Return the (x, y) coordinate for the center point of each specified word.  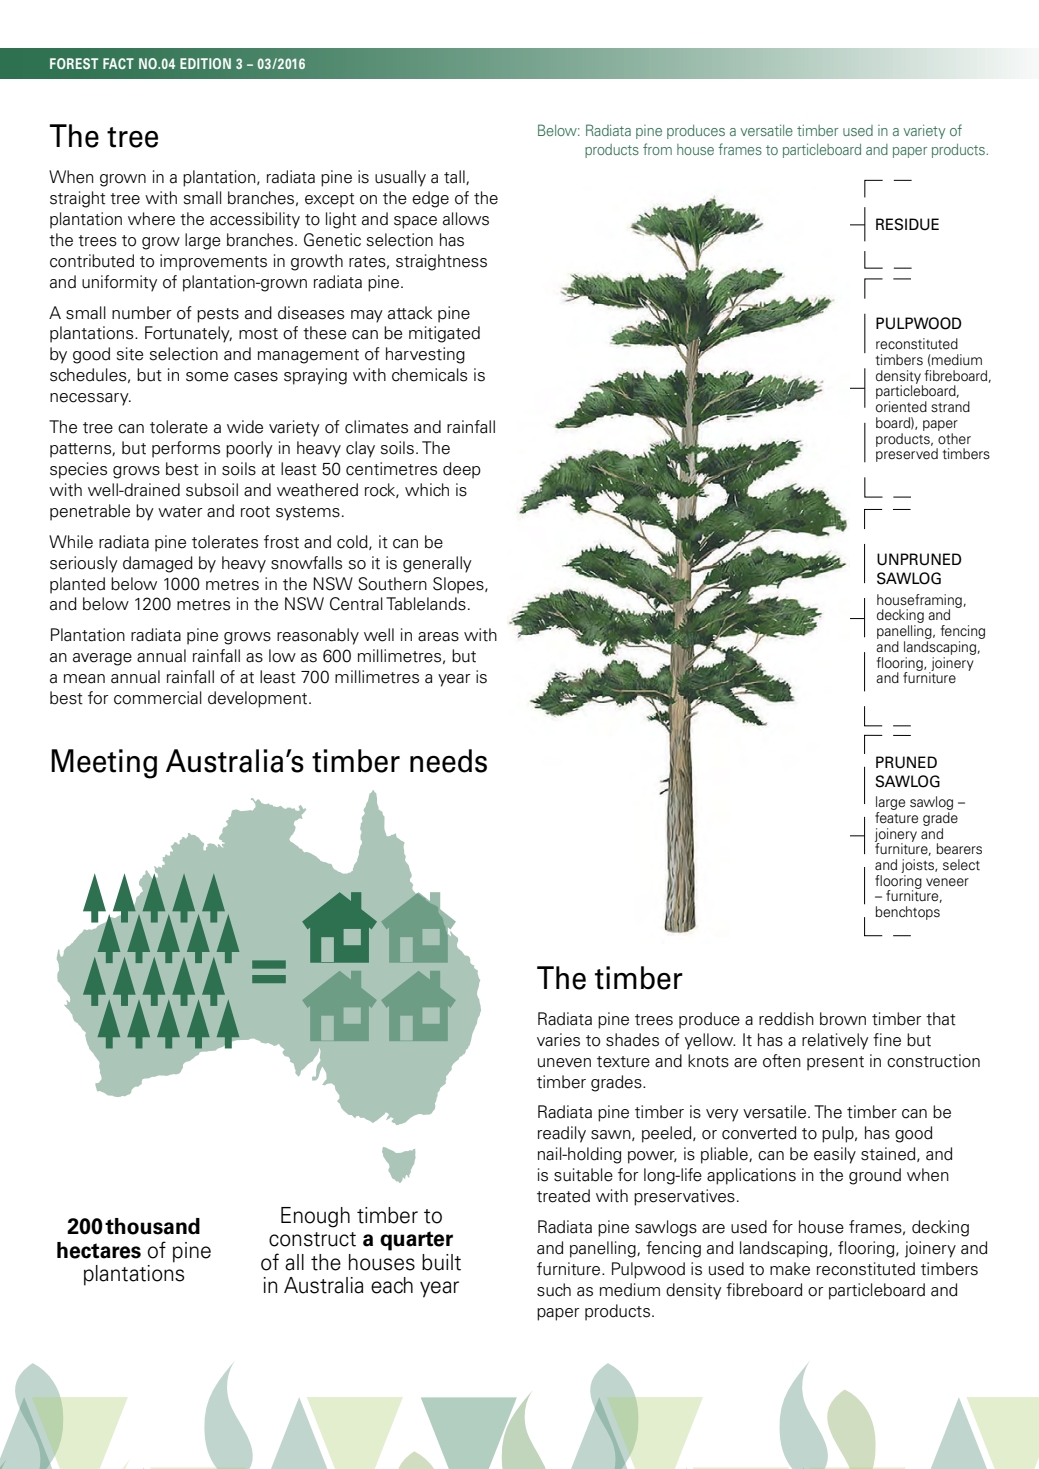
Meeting (104, 764)
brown (843, 1019)
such (554, 1290)
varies (558, 1040)
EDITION (205, 63)
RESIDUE (907, 224)
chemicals (430, 375)
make (790, 1269)
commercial (158, 698)
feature (896, 818)
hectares (99, 1250)
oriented (901, 407)
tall (455, 177)
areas (438, 637)
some (207, 377)
